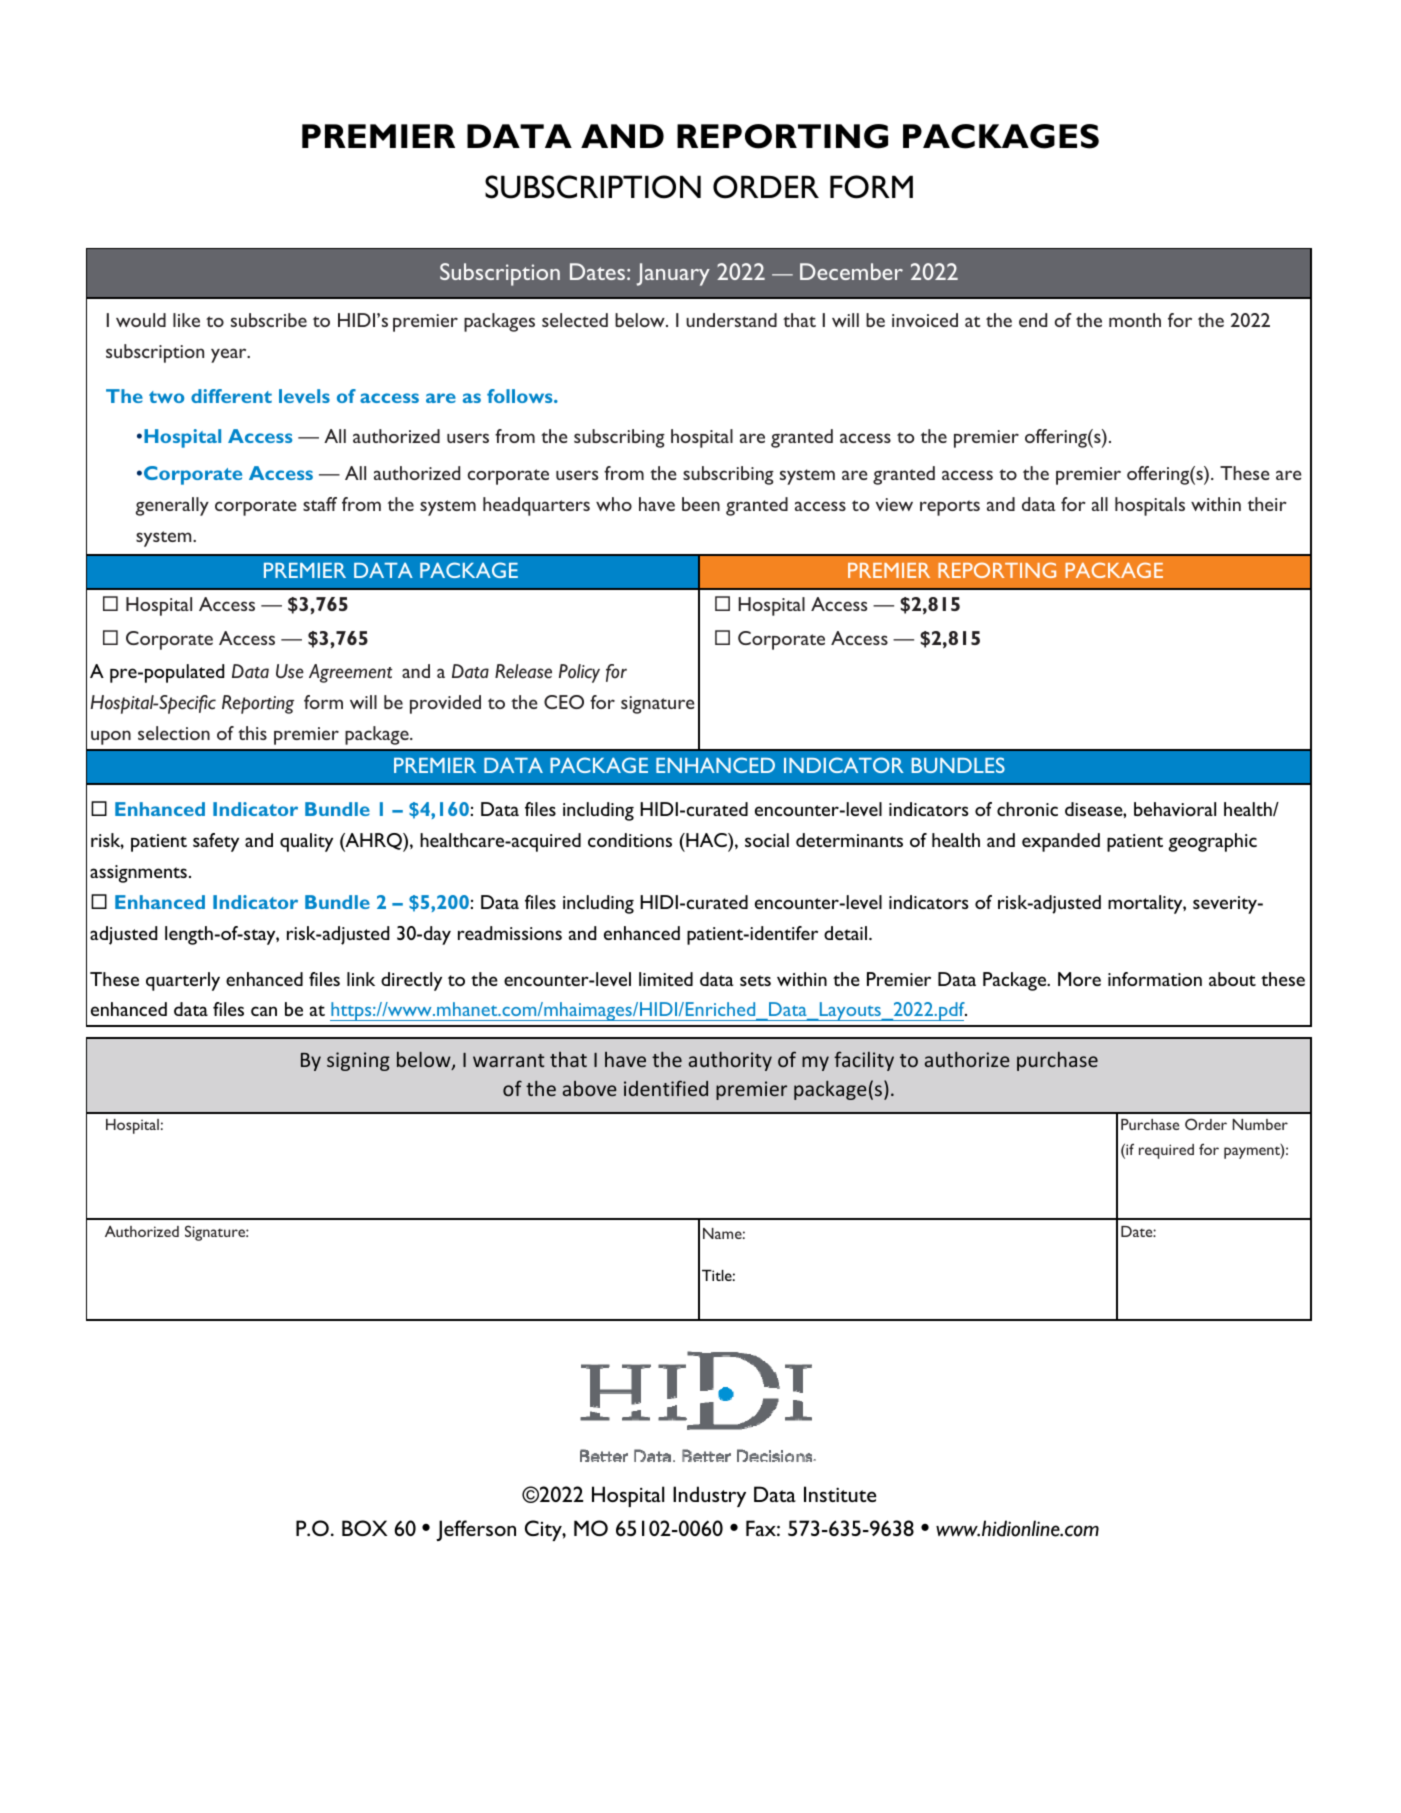 This screenshot has height=1813, width=1401. I want to click on BOX, so click(364, 1528).
